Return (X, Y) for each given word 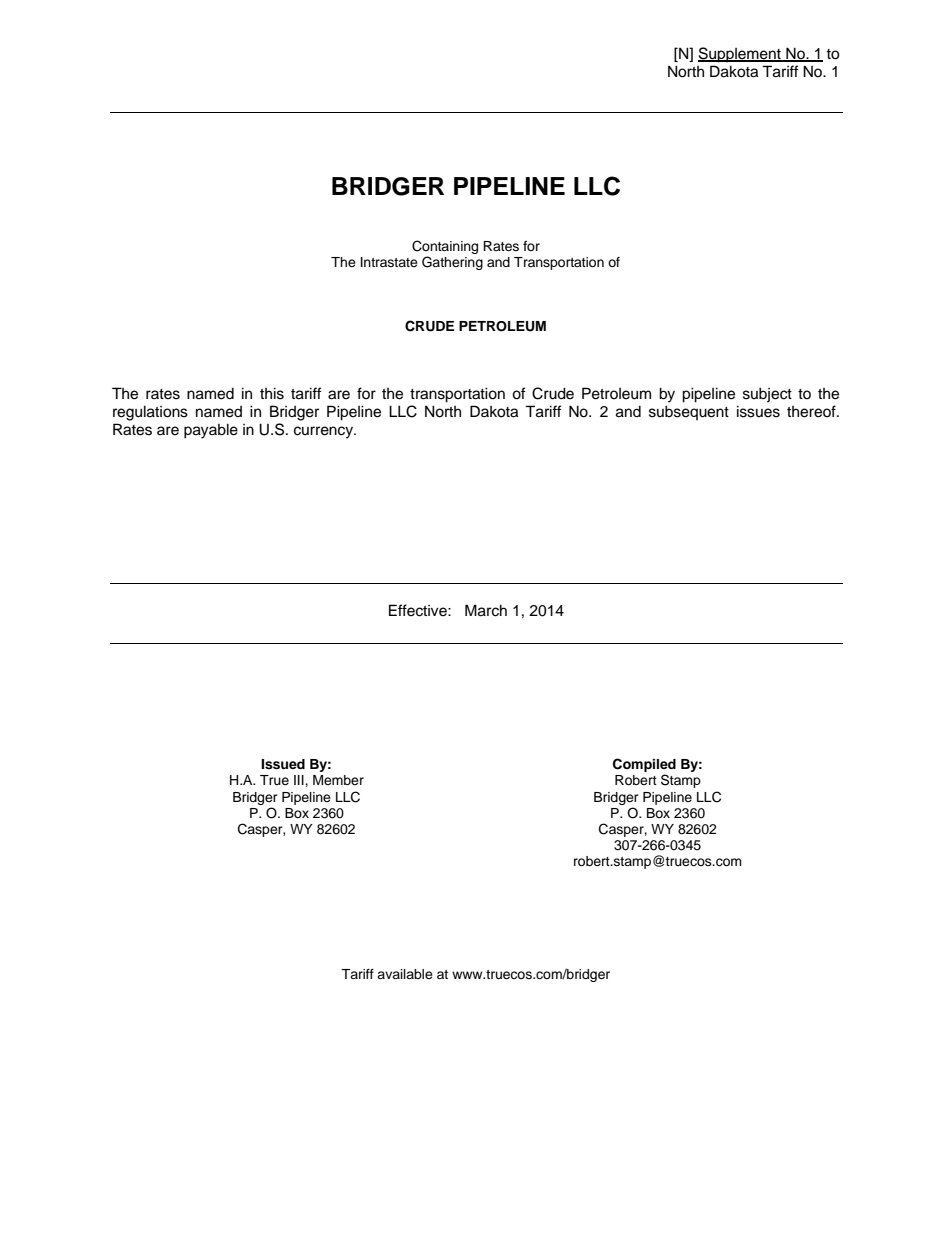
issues (758, 411)
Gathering (452, 263)
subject (767, 395)
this (272, 393)
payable (211, 431)
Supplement (740, 55)
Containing (445, 247)
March (486, 610)
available (405, 974)
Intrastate (389, 262)
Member (338, 780)
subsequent (689, 412)
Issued (283, 764)
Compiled (644, 766)
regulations (150, 413)
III (300, 780)
